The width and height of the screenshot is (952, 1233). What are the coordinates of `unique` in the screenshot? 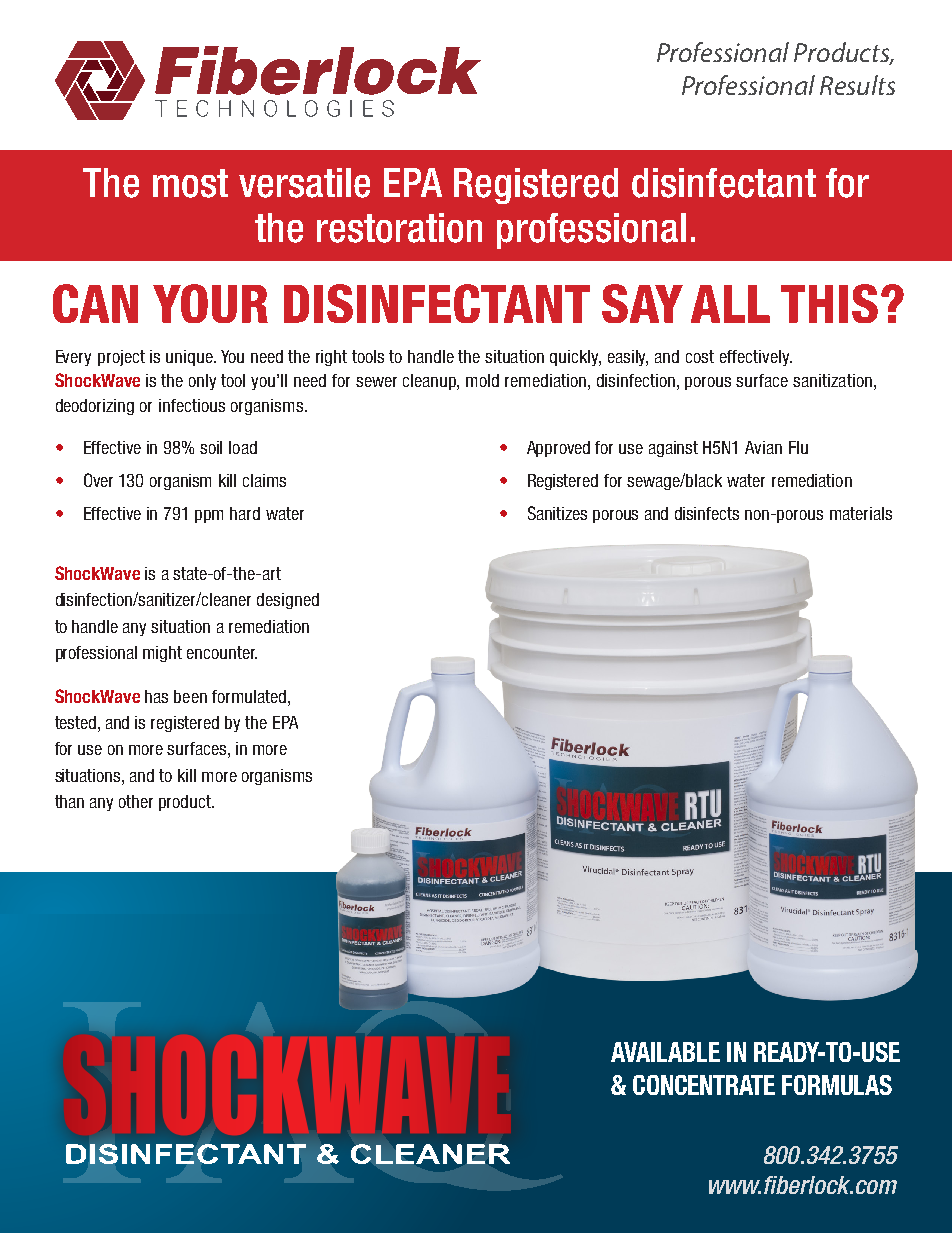 It's located at (190, 358).
